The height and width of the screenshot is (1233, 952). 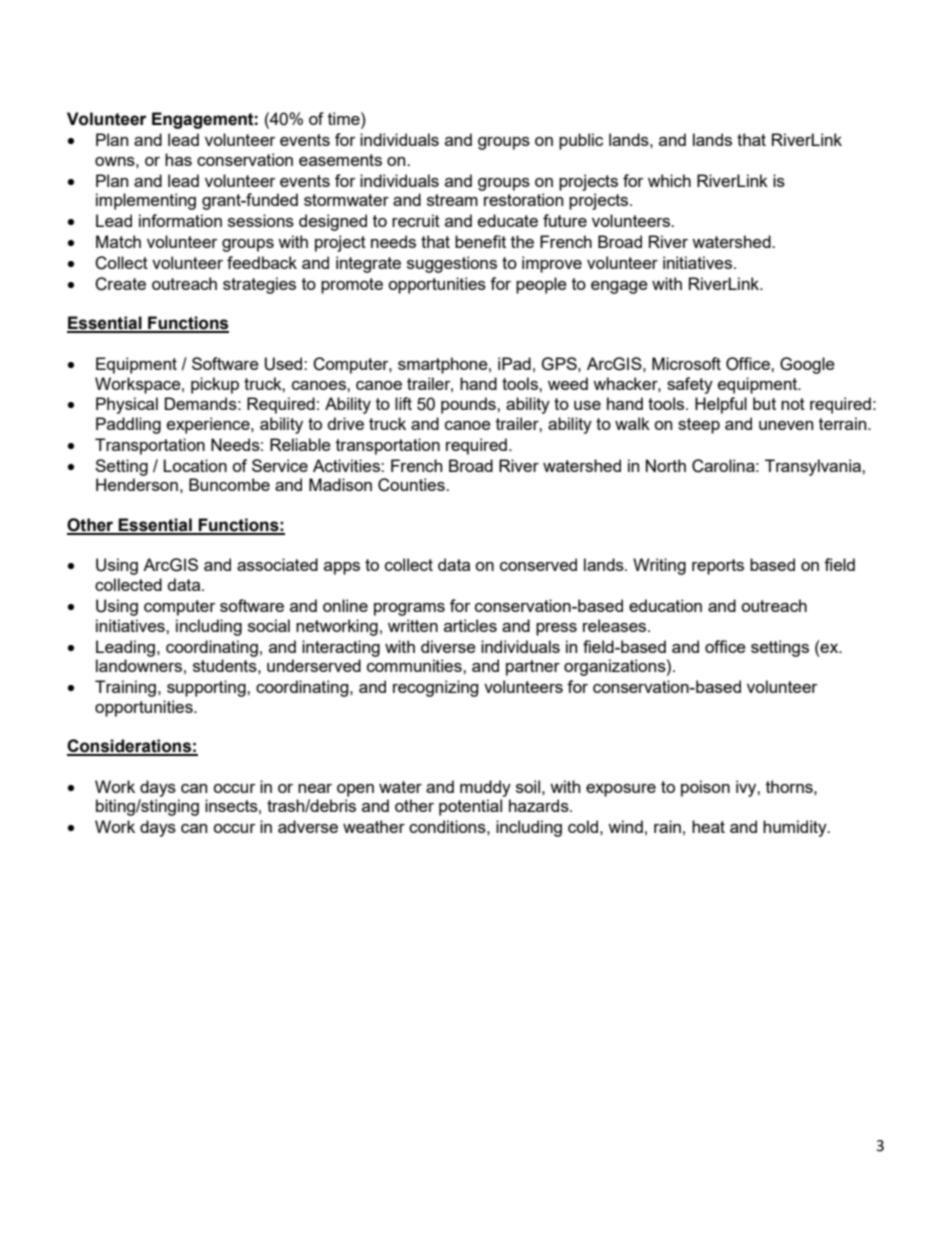 What do you see at coordinates (308, 826) in the screenshot?
I see `adverse` at bounding box center [308, 826].
